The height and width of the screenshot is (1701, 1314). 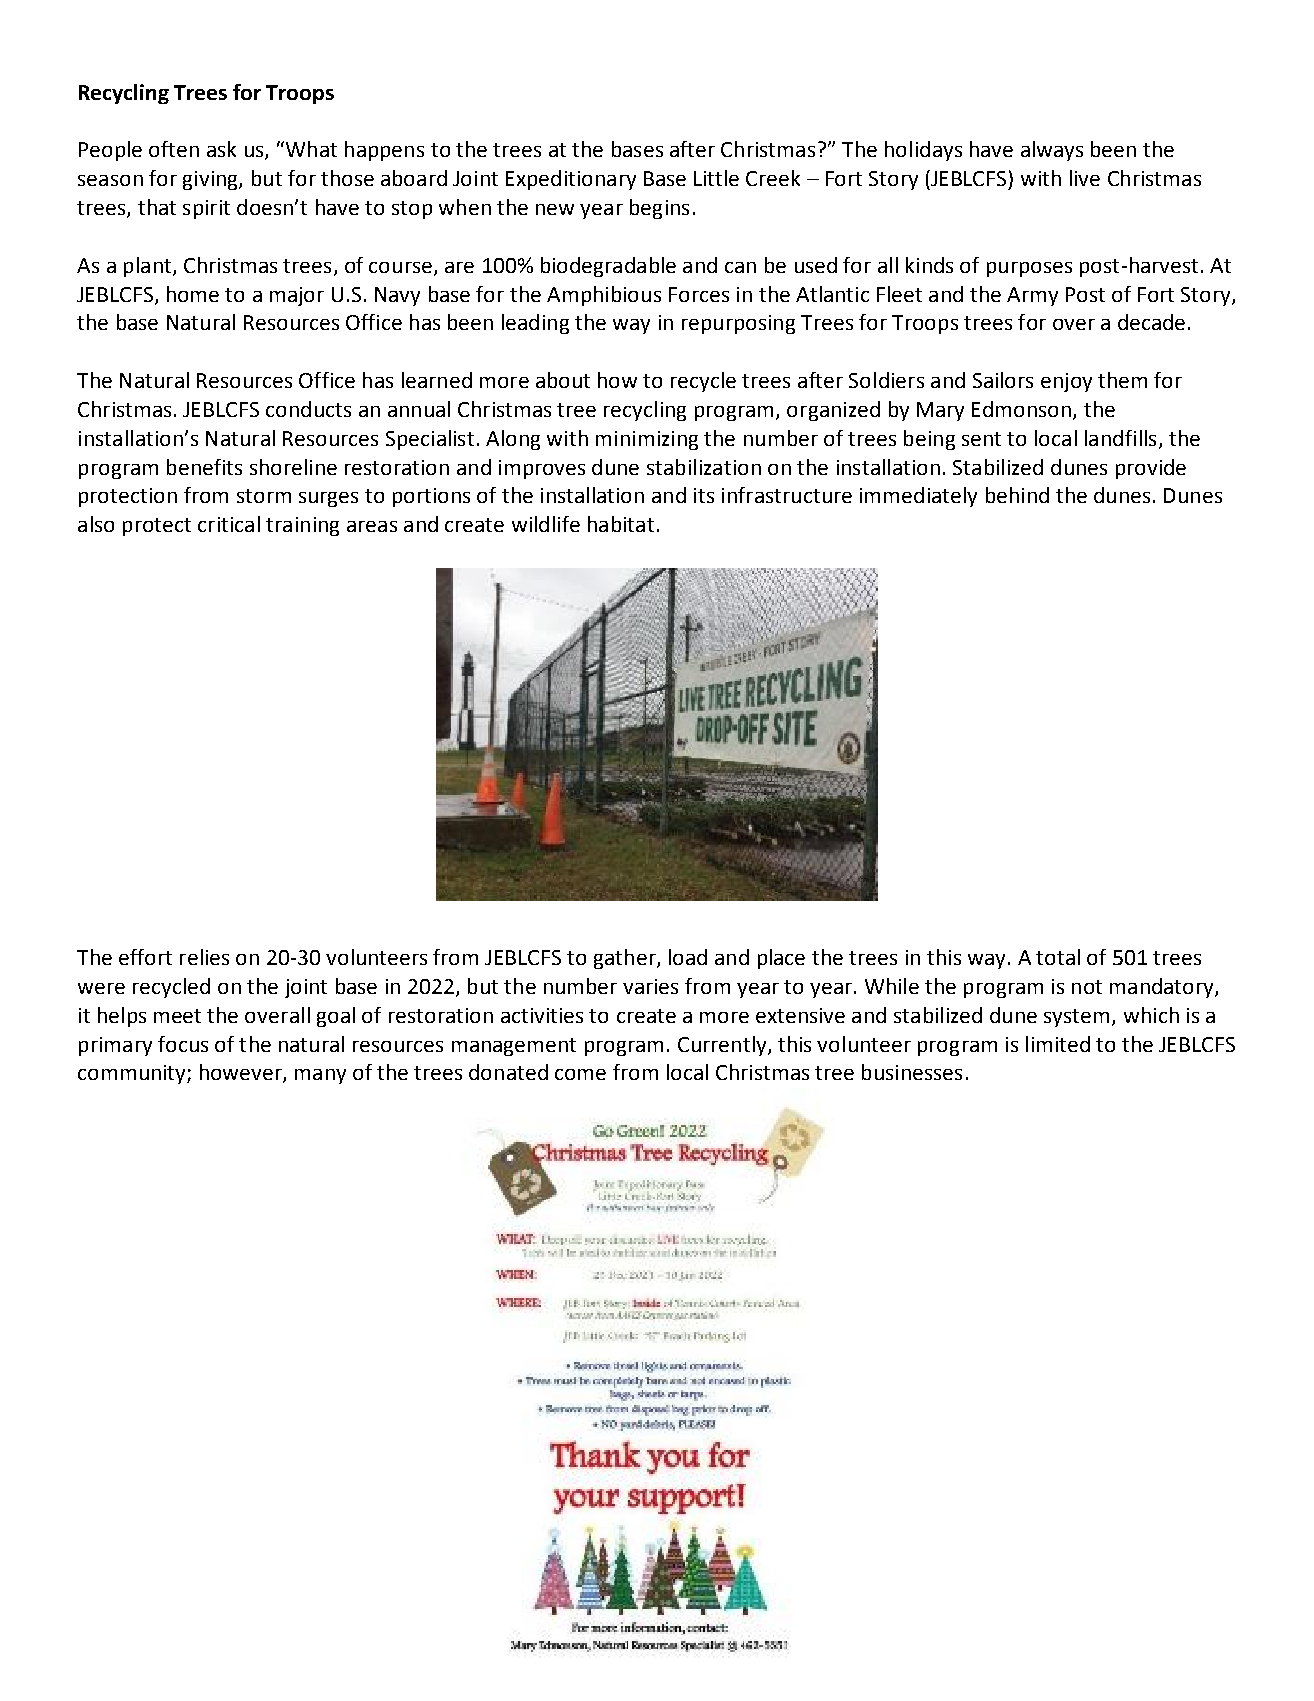 I want to click on habitat, so click(x=621, y=524).
